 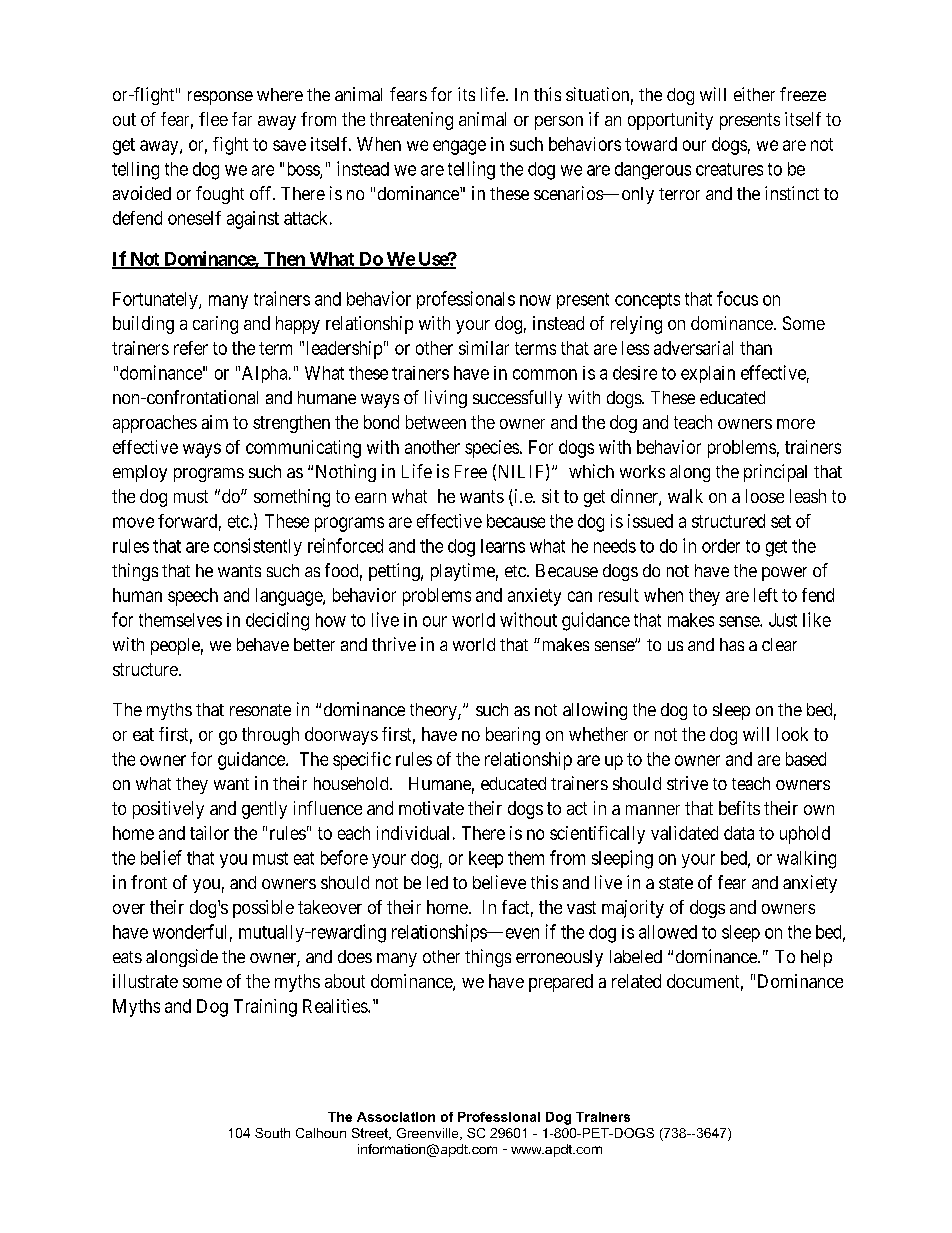 I want to click on similar, so click(x=484, y=348).
